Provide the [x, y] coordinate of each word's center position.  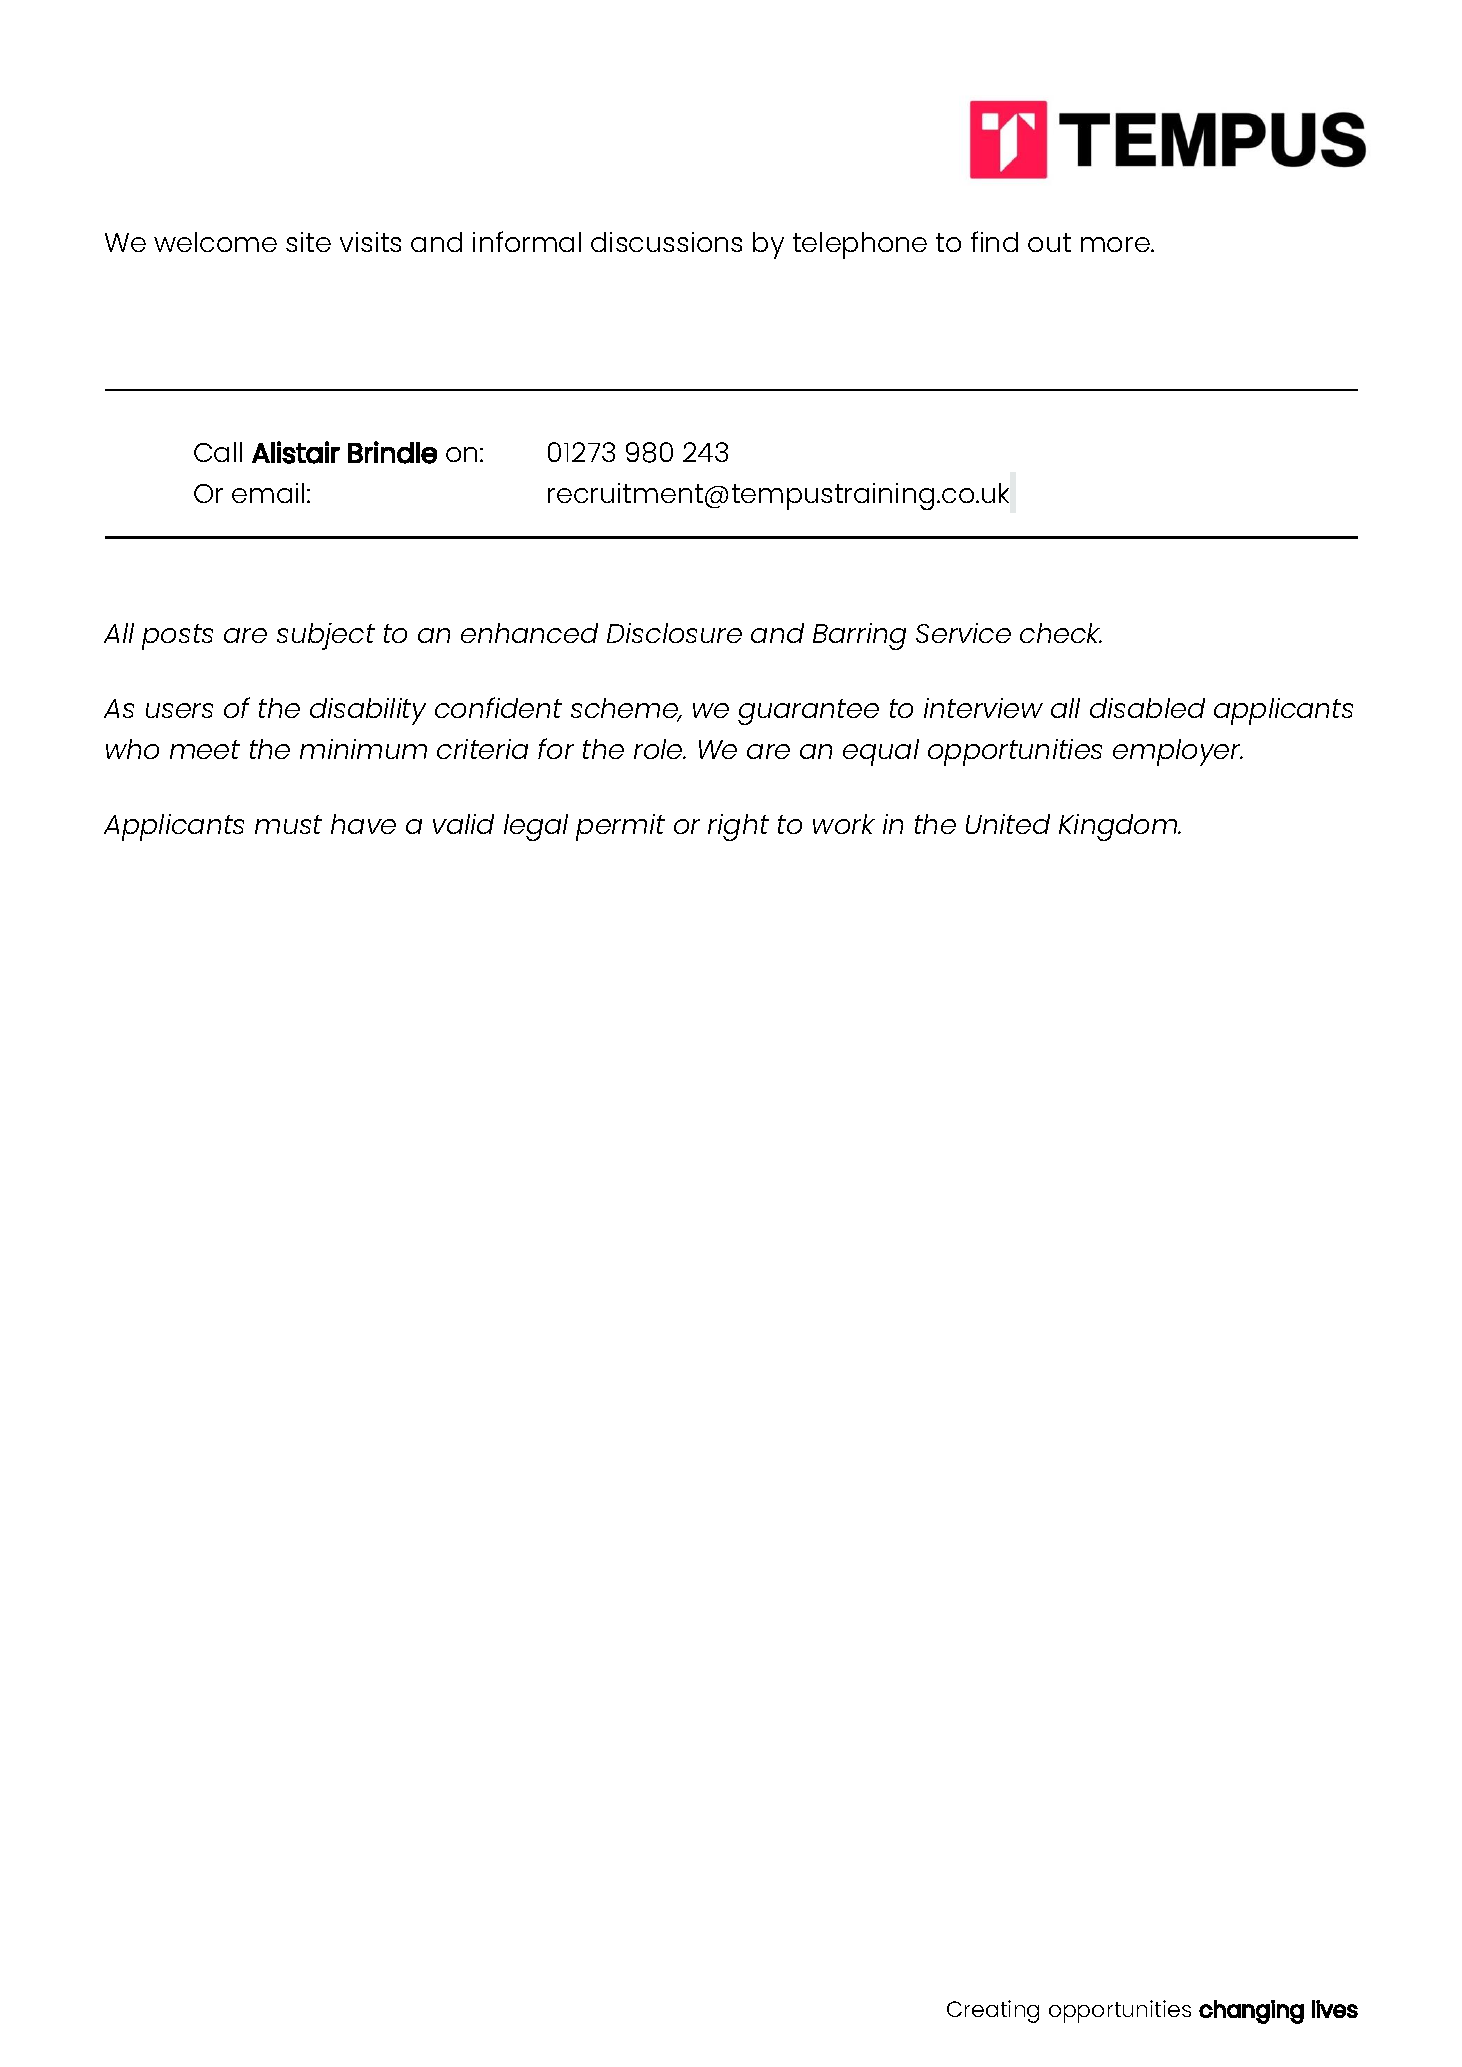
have [363, 824]
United [1008, 824]
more [1116, 244]
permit [620, 827]
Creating [993, 2011]
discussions [666, 242]
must [288, 824]
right [738, 827]
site [308, 242]
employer [1178, 752]
